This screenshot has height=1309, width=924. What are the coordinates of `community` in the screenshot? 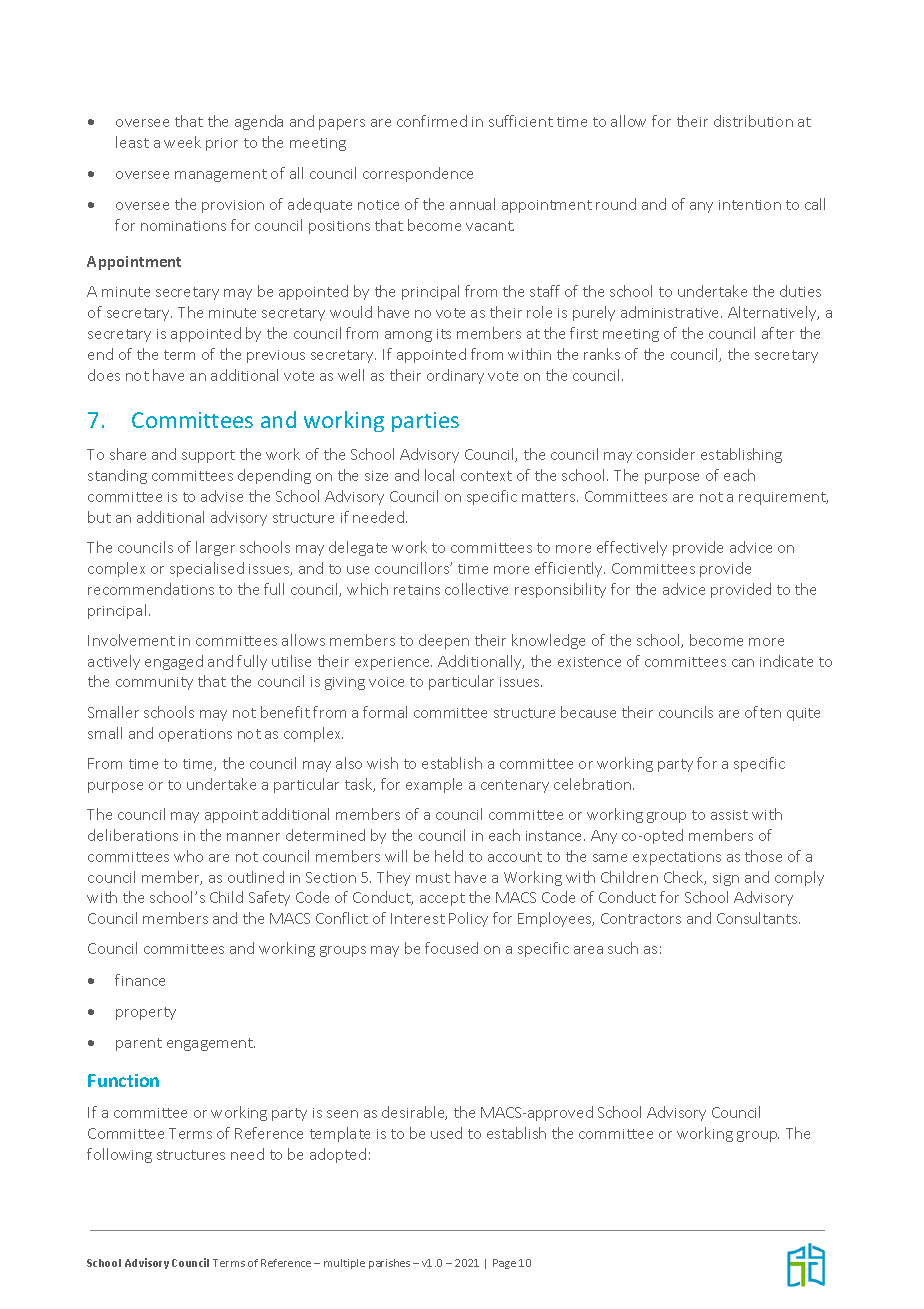 It's located at (154, 683).
